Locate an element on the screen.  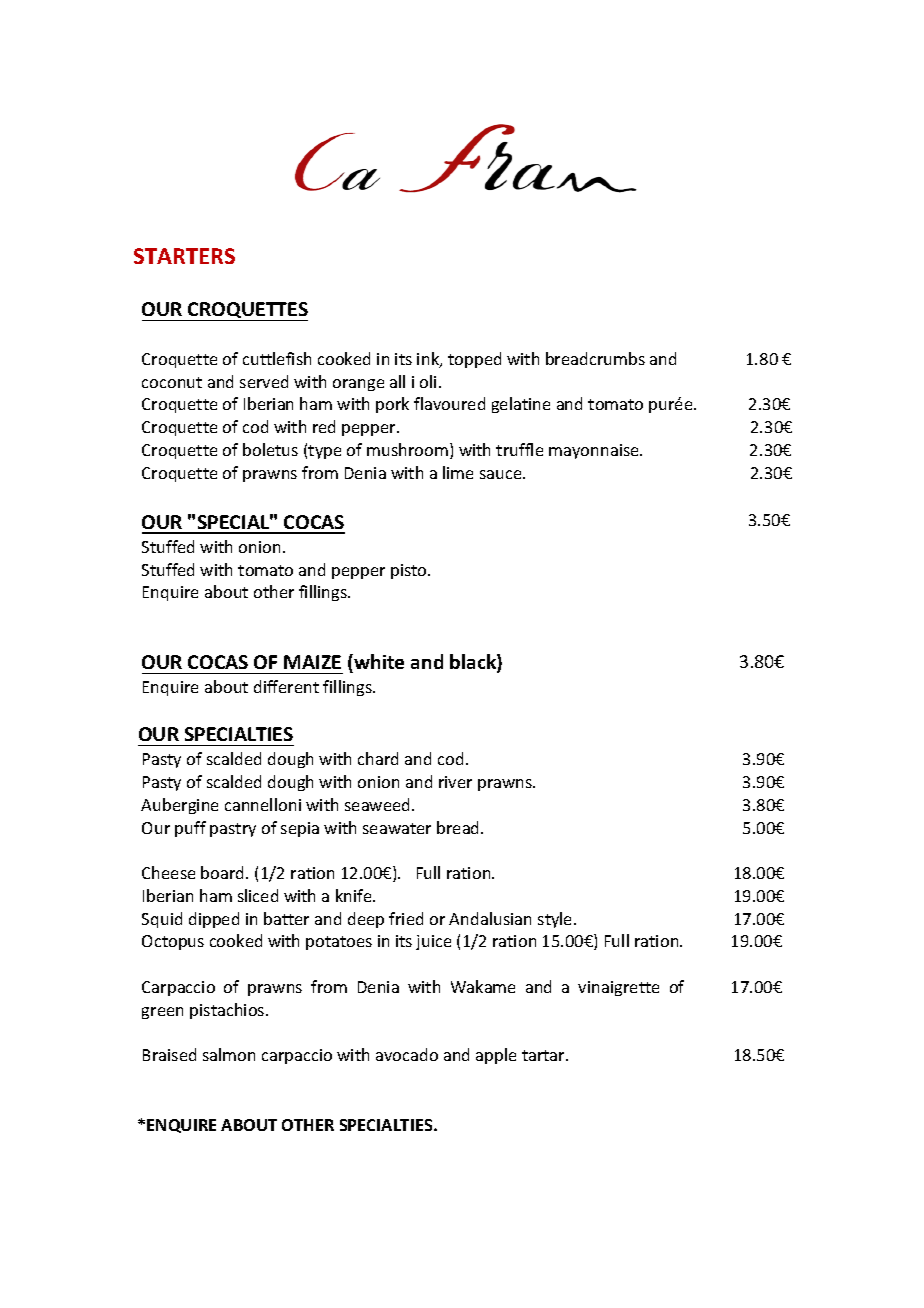
tartar is located at coordinates (545, 1055).
